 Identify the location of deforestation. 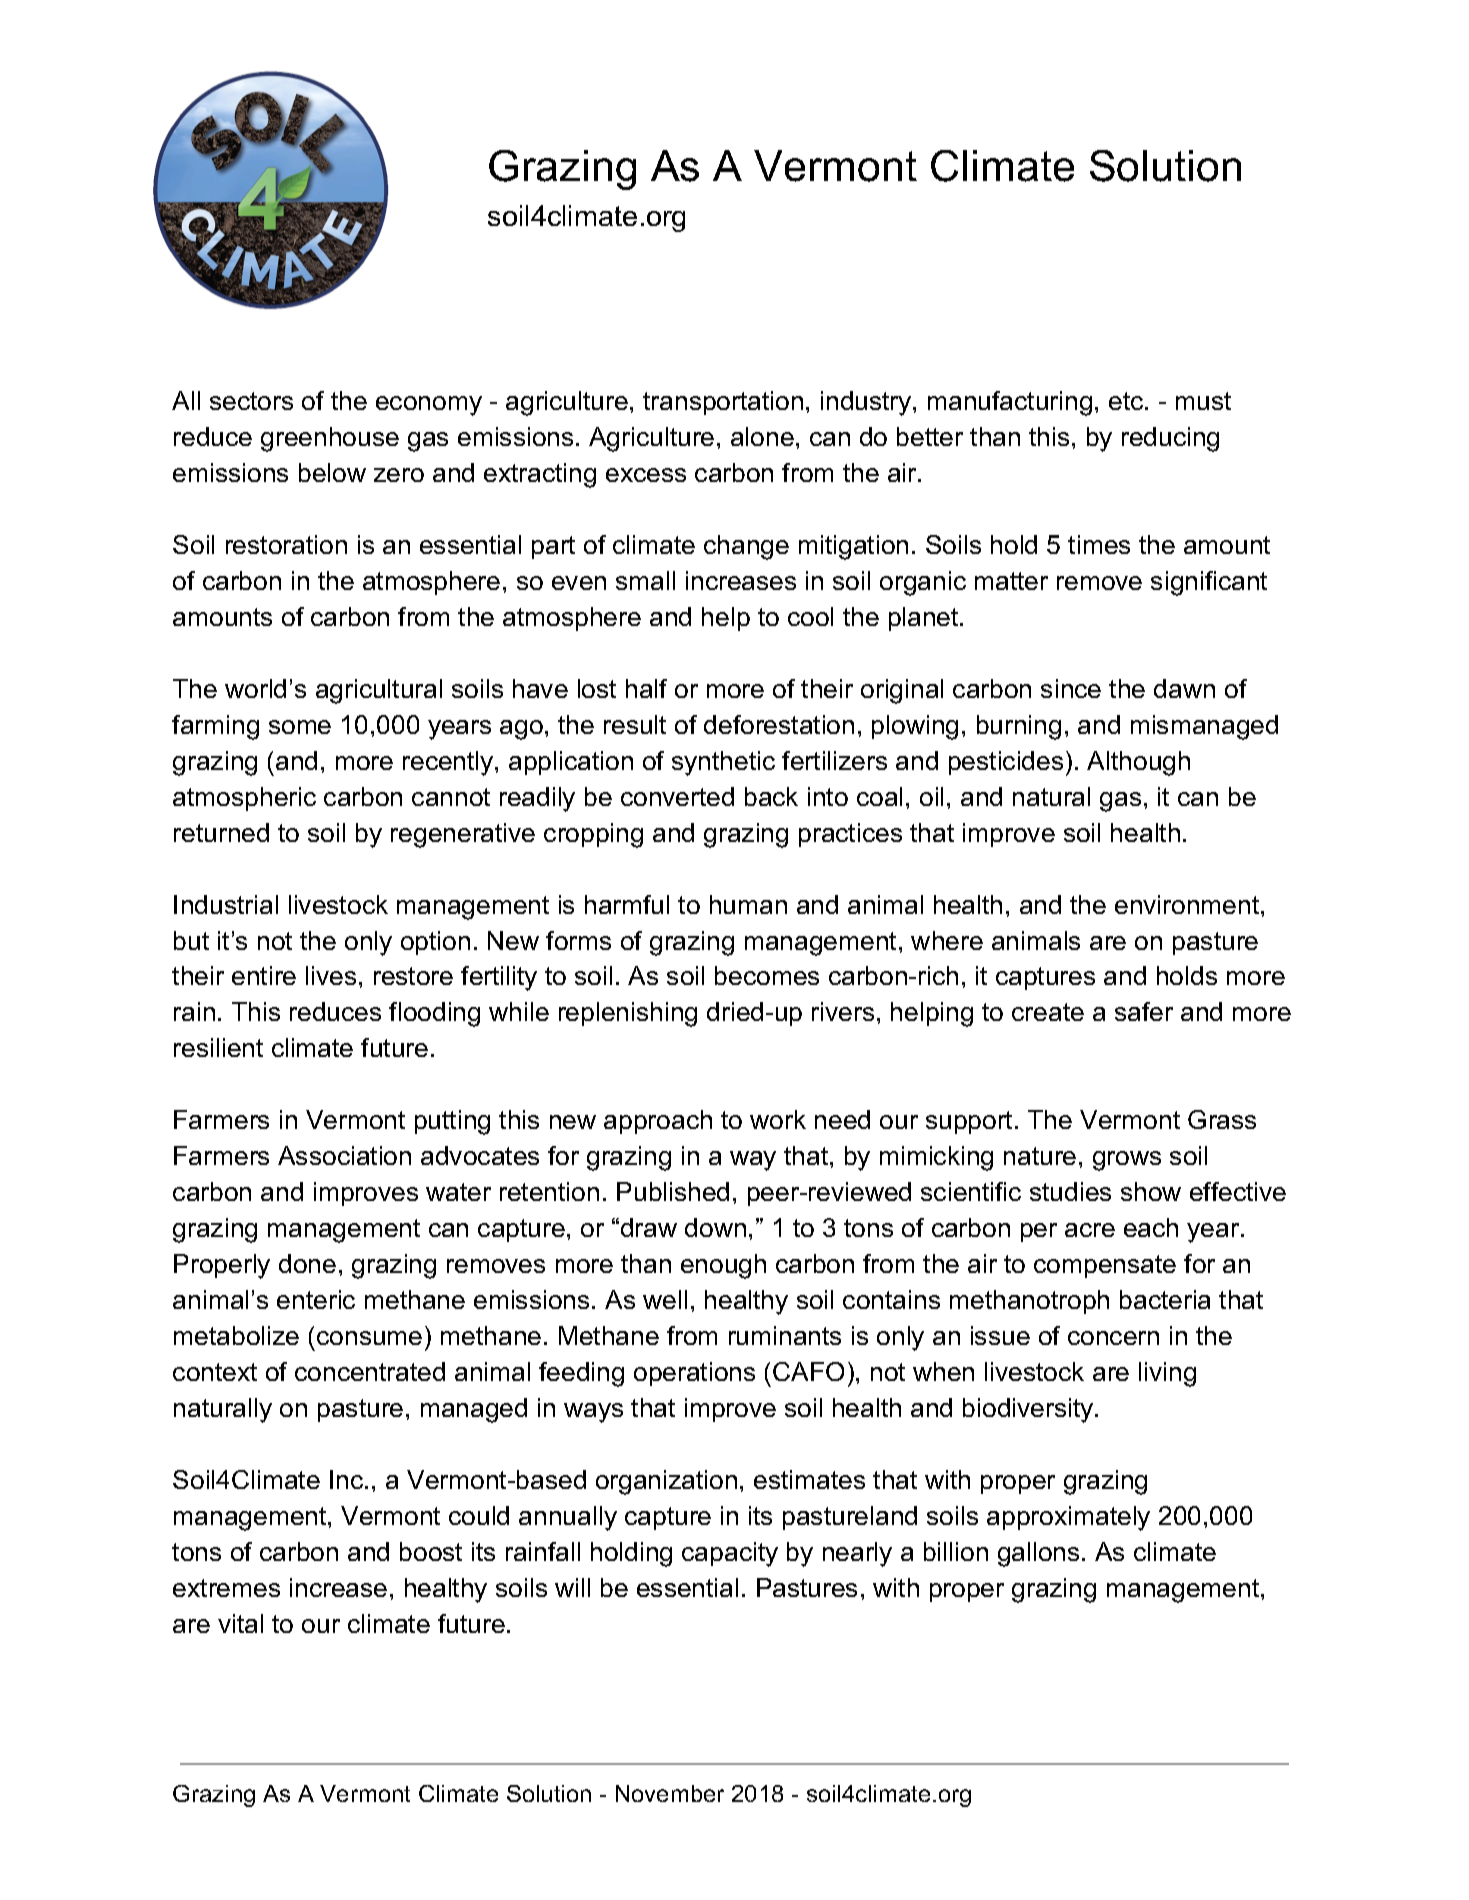
(779, 724).
